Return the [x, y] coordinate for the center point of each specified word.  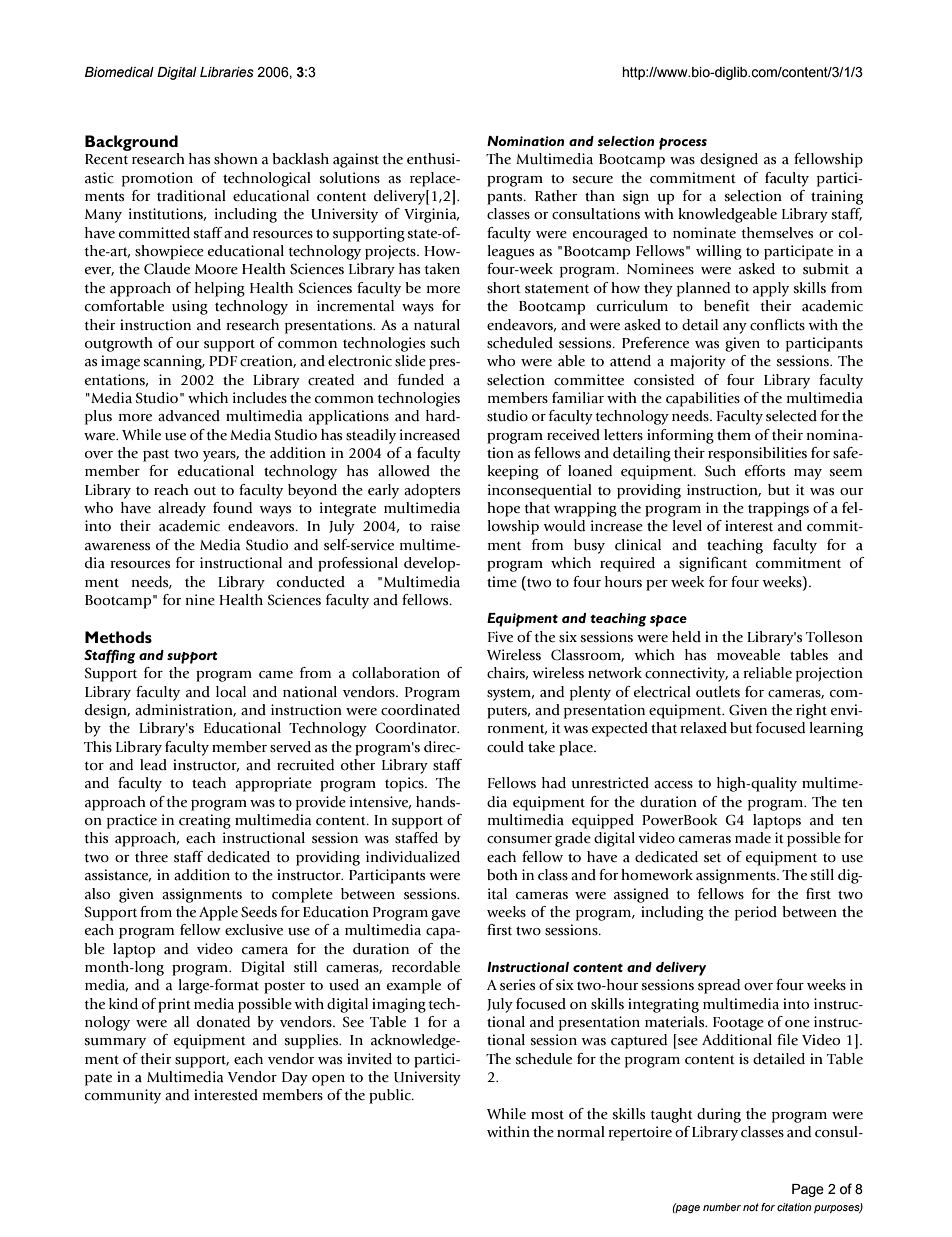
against [356, 160]
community [123, 1096]
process [683, 144]
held [686, 637]
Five [500, 637]
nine [200, 599]
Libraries [227, 72]
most [547, 1115]
